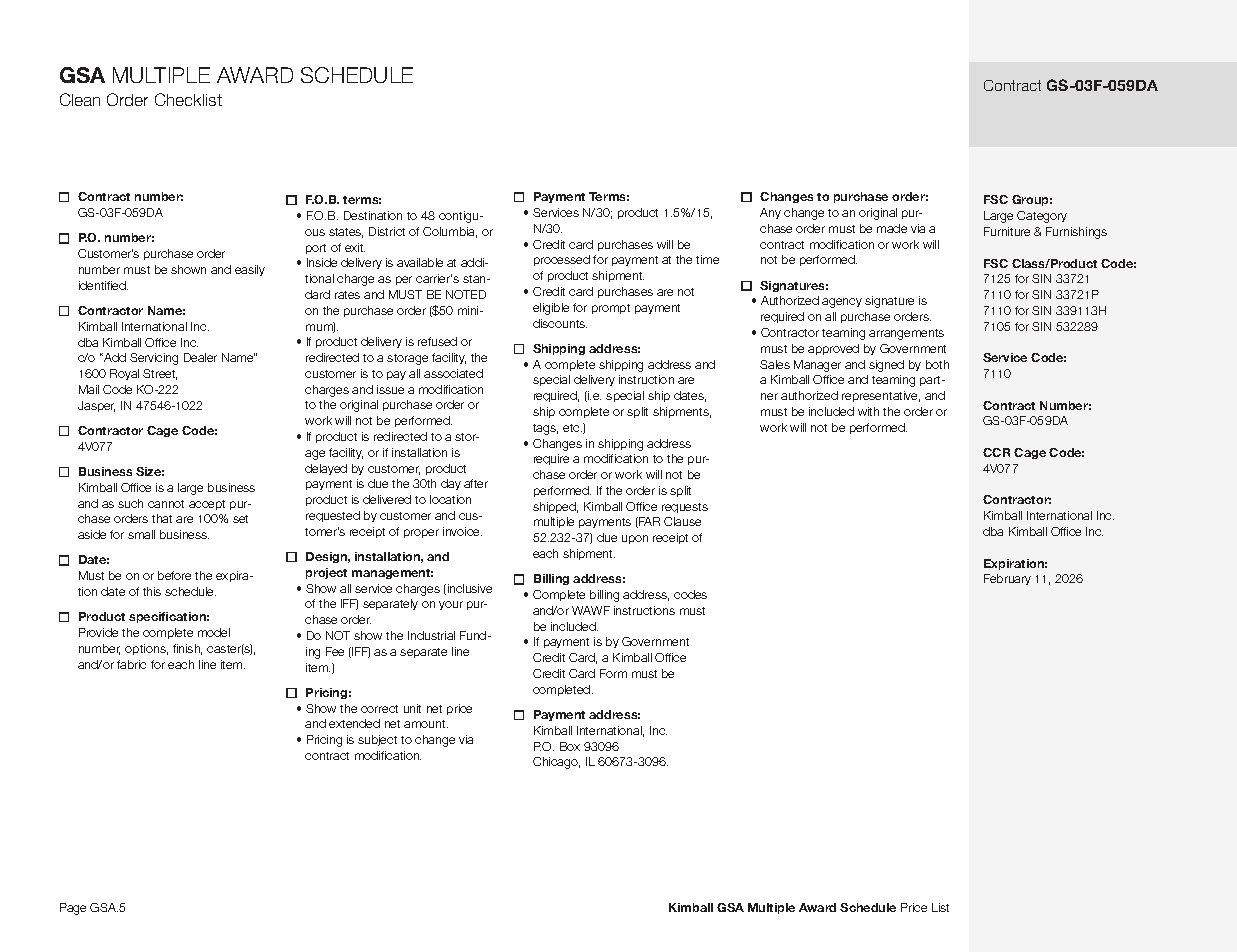 The width and height of the image is (1237, 952). What do you see at coordinates (80, 99) in the image?
I see `Clean` at bounding box center [80, 99].
